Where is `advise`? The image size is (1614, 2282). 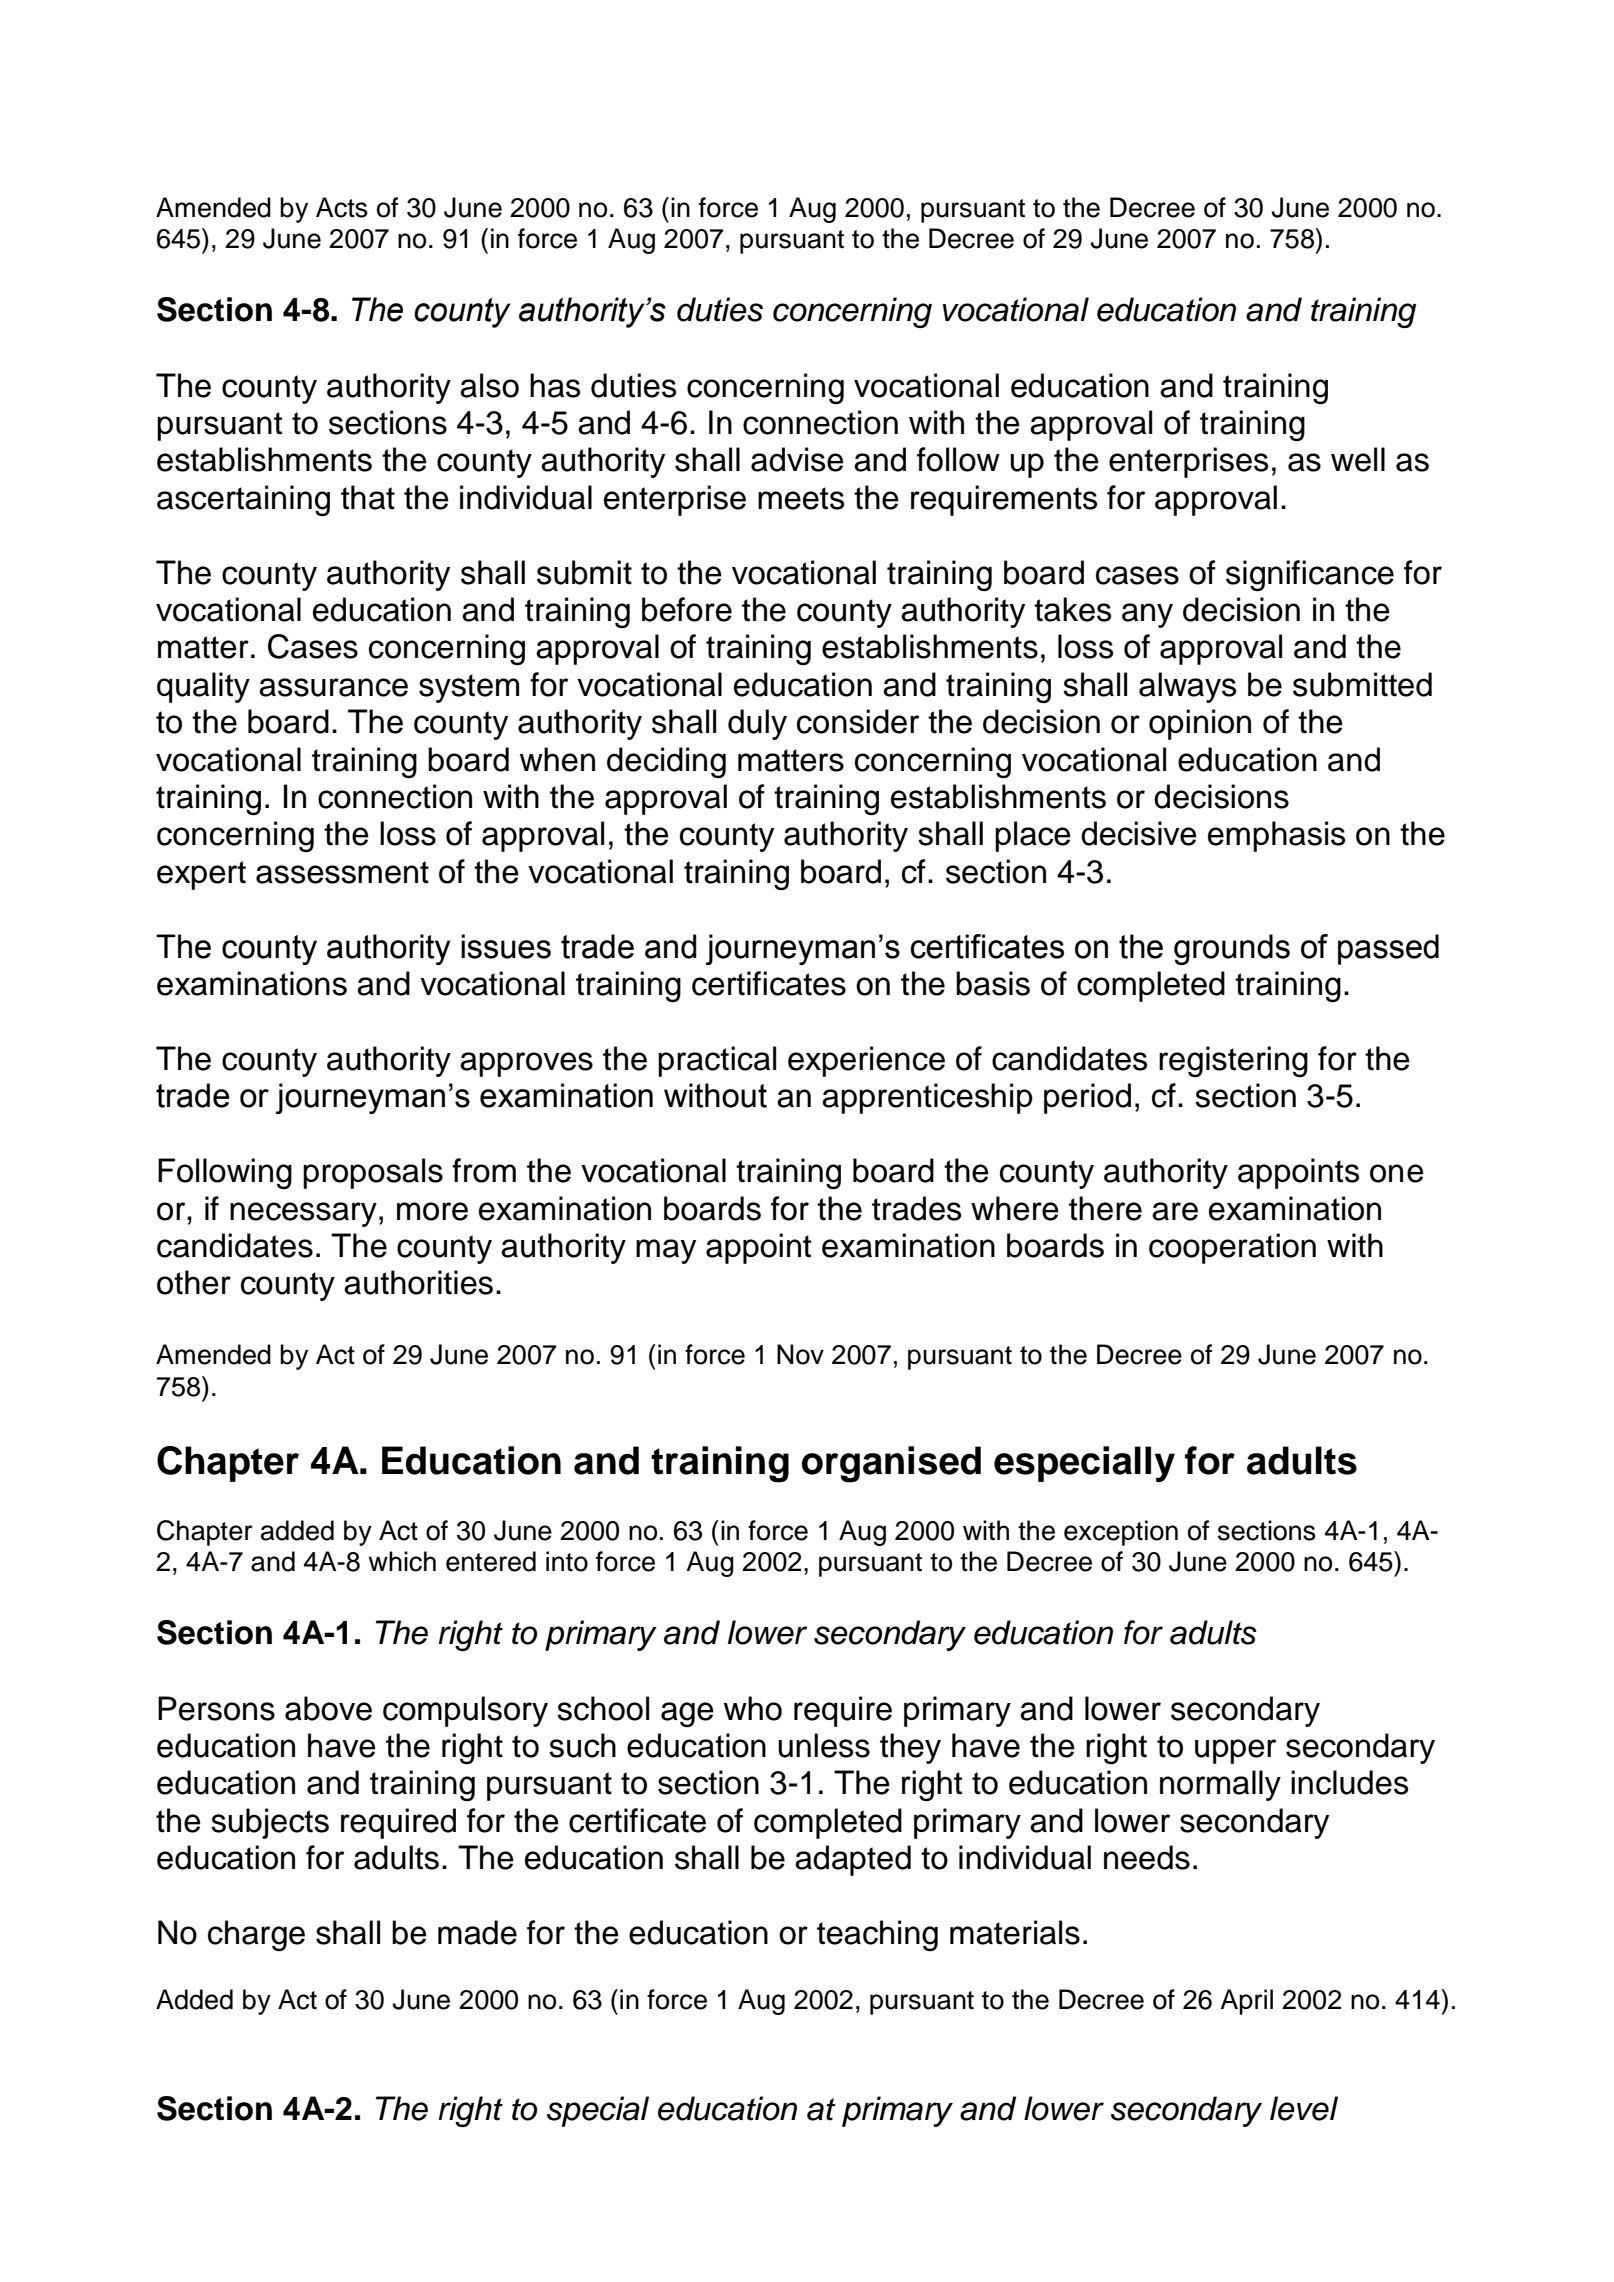 advise is located at coordinates (797, 459).
